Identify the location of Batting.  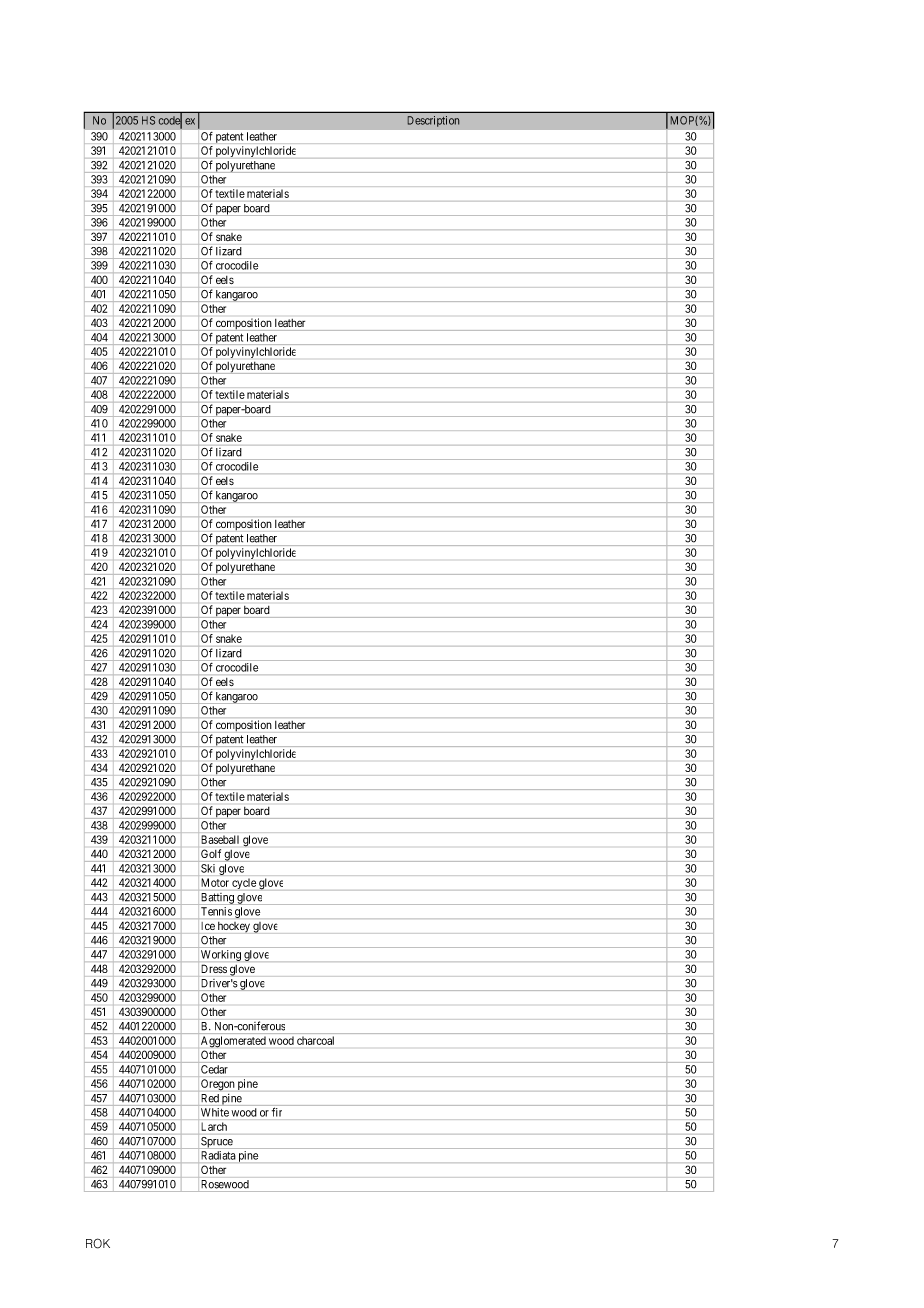
(218, 898).
